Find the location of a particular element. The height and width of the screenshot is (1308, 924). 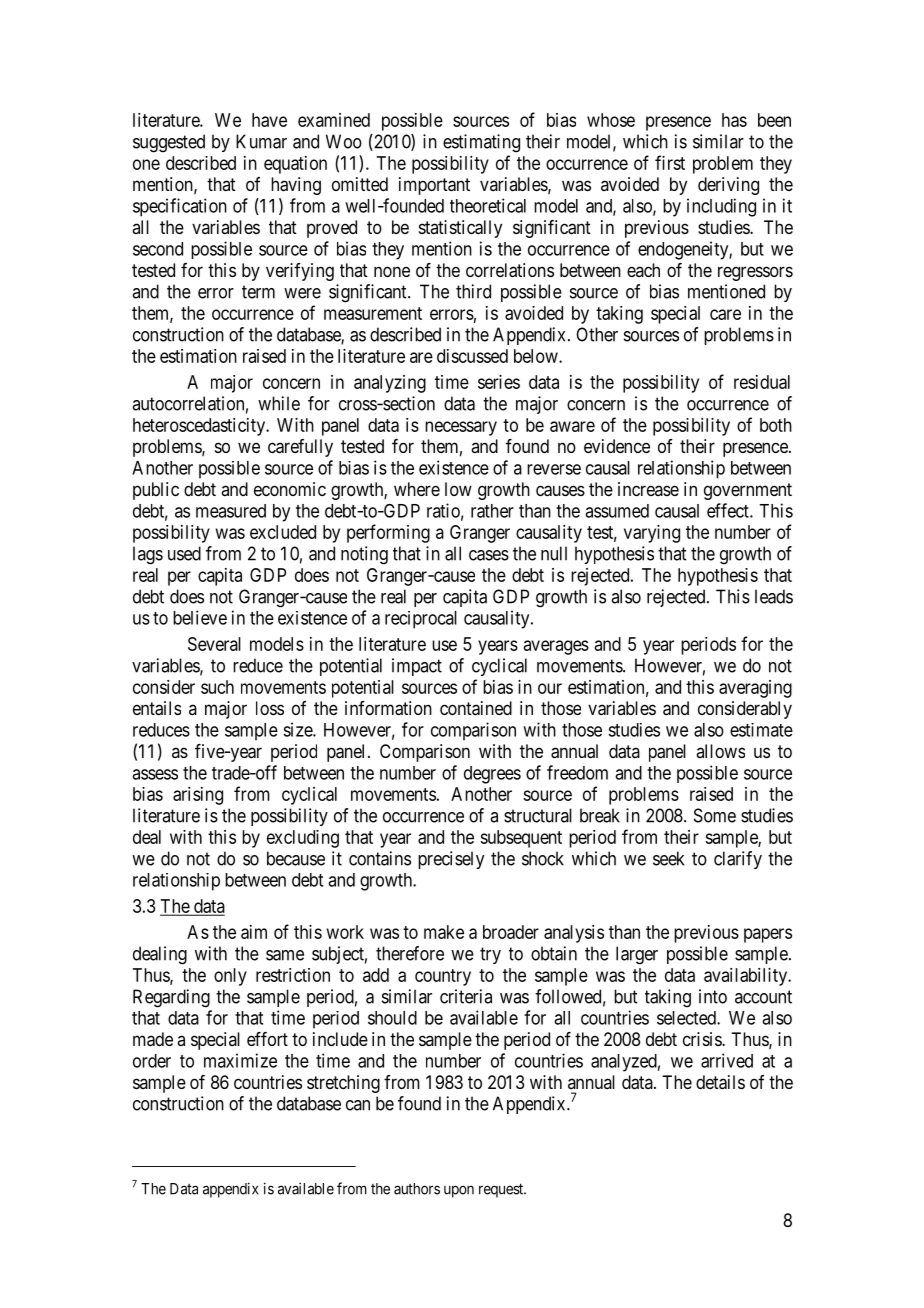

Several is located at coordinates (214, 644).
